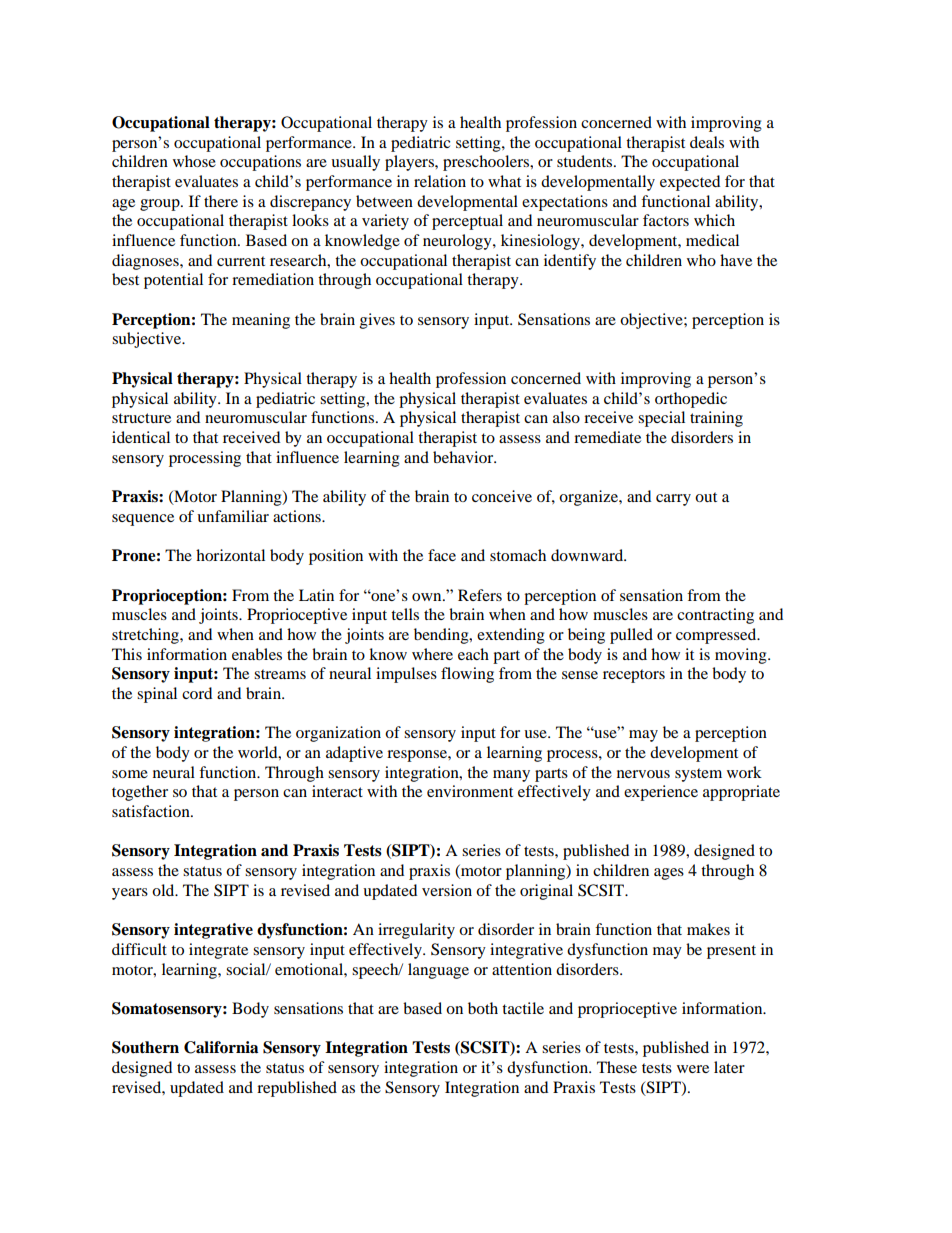  Describe the element at coordinates (661, 793) in the document. I see `experience` at that location.
